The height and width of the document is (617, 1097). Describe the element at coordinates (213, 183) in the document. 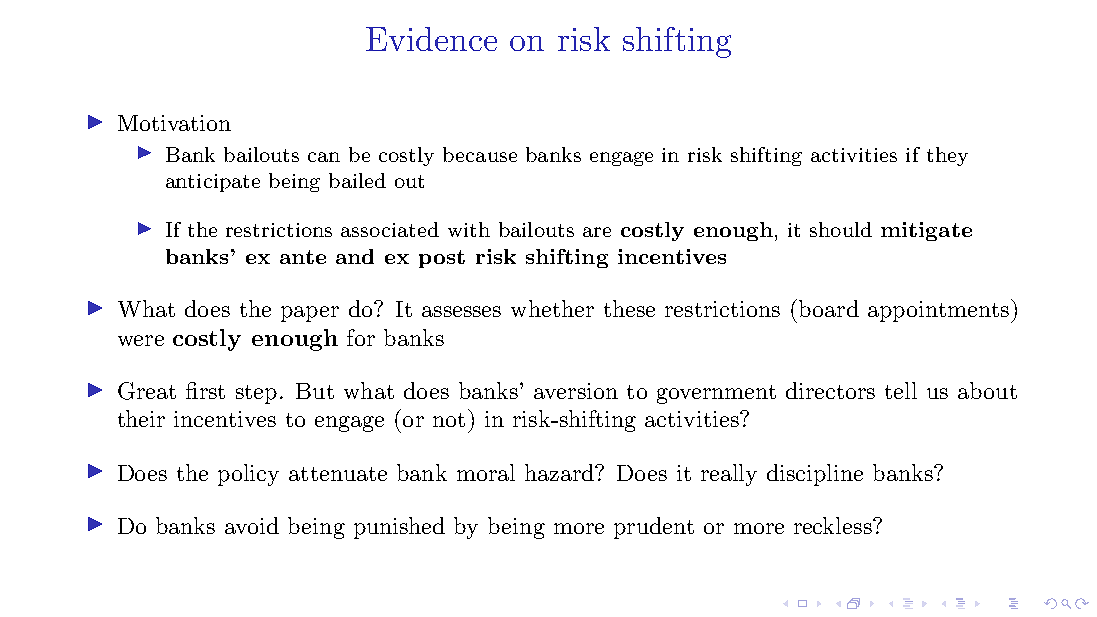

I see `anticipate` at that location.
